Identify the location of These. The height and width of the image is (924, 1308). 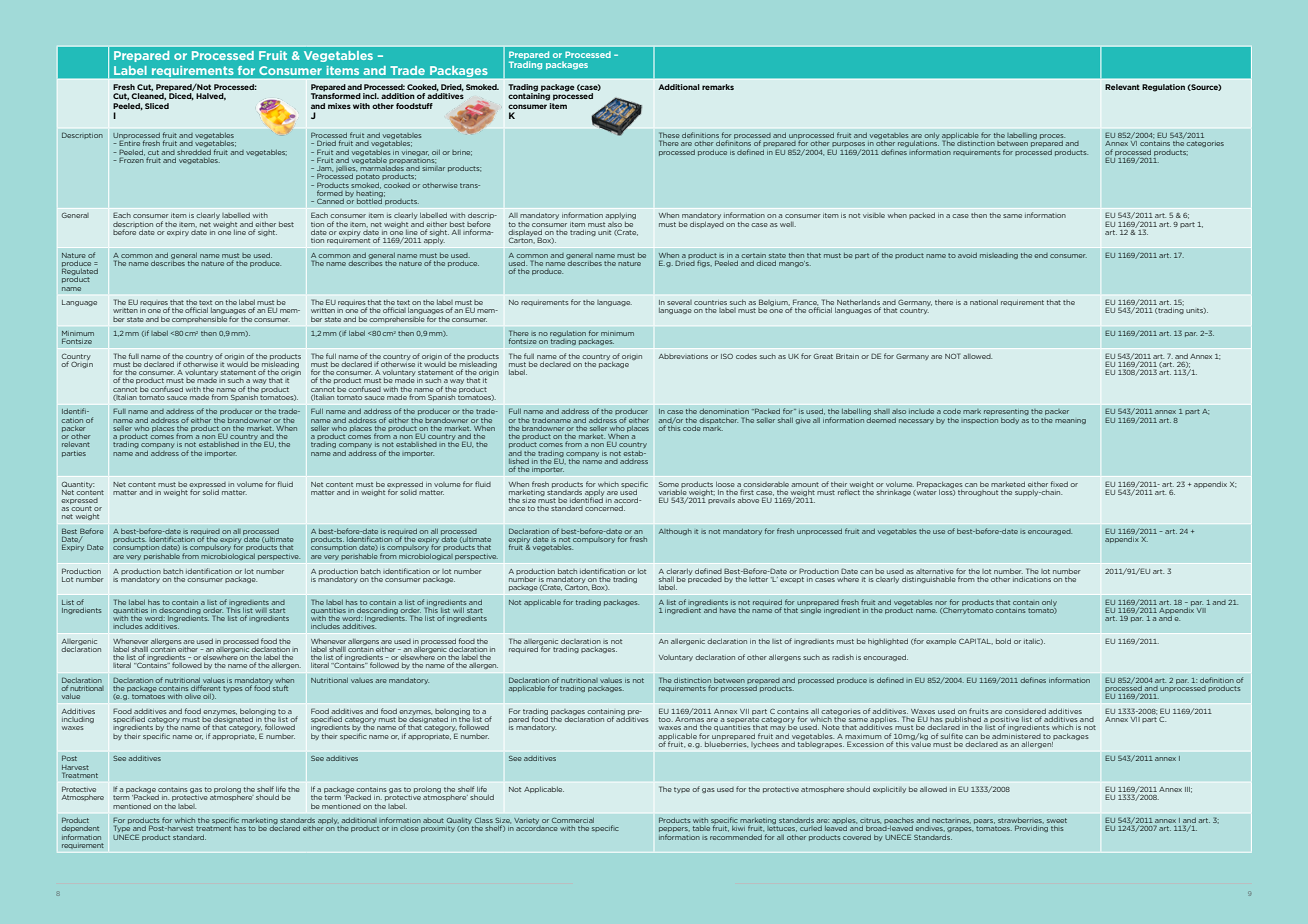
(669, 136).
